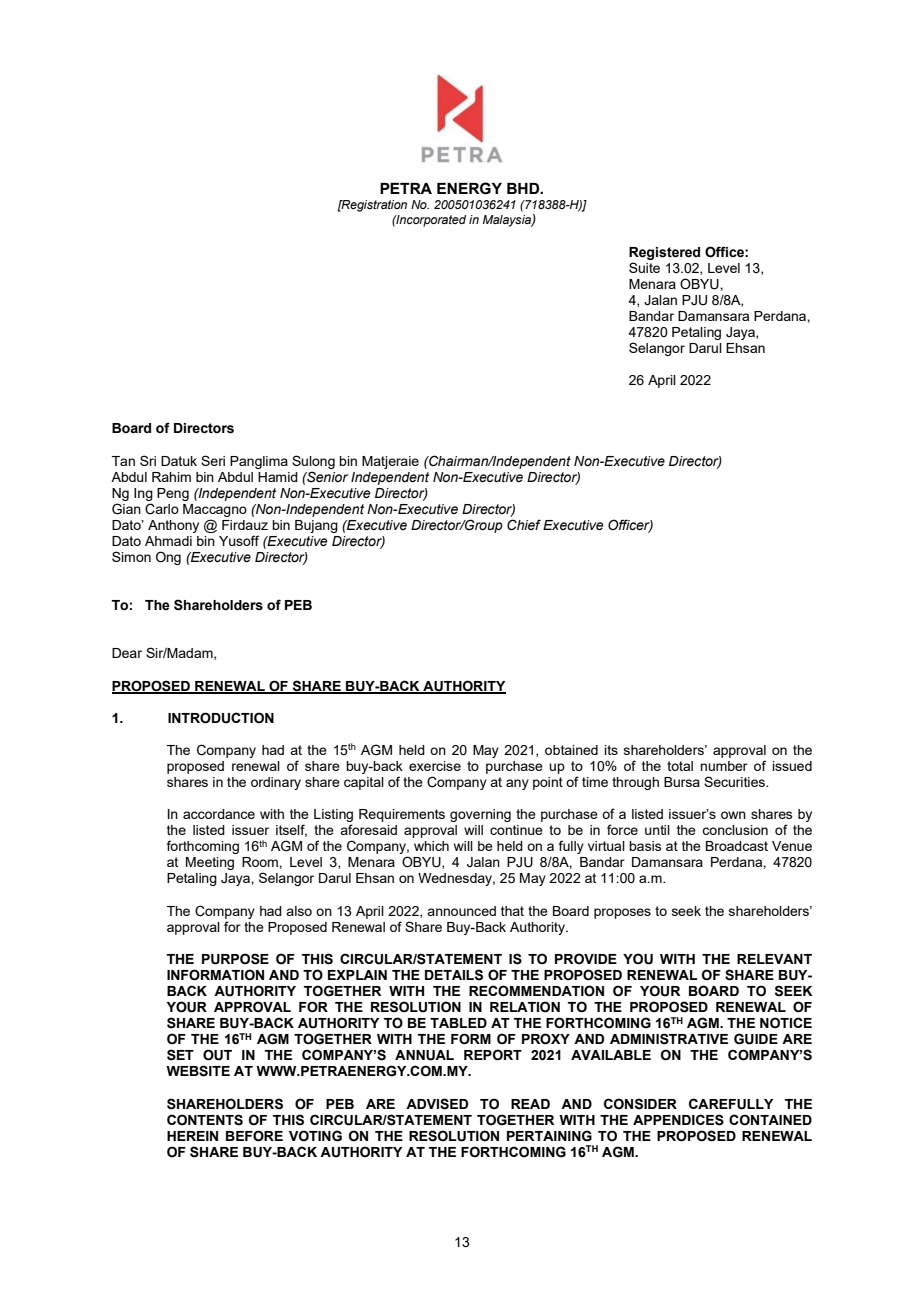  What do you see at coordinates (524, 188) in the screenshot?
I see `BHD` at bounding box center [524, 188].
